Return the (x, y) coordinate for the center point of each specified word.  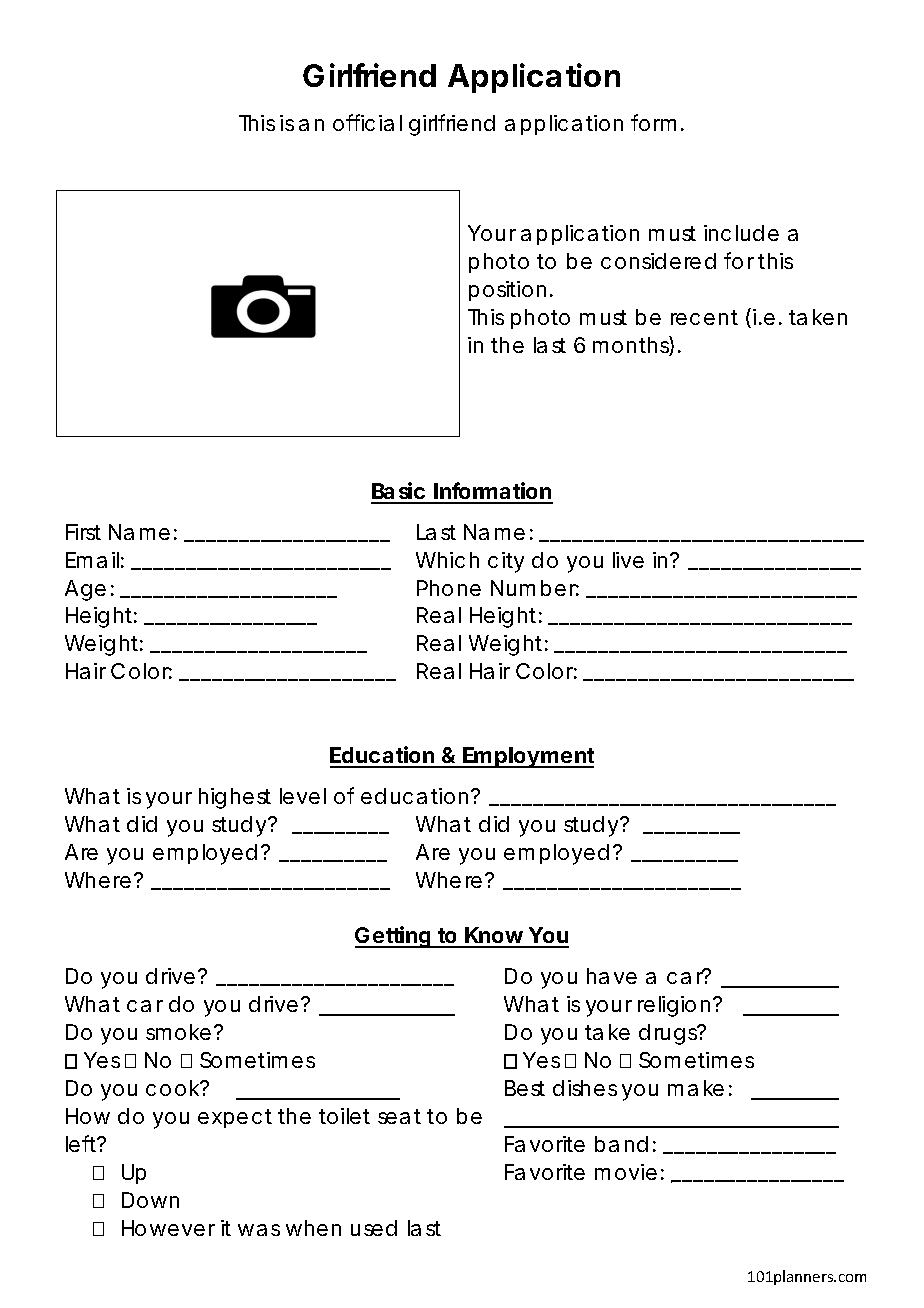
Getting (393, 937)
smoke (178, 1032)
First (83, 532)
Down (150, 1200)
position (507, 291)
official (367, 122)
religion (674, 1006)
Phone (449, 588)
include (741, 233)
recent (704, 317)
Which (447, 560)
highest (235, 798)
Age (85, 590)
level (303, 796)
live (628, 560)
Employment (528, 757)
